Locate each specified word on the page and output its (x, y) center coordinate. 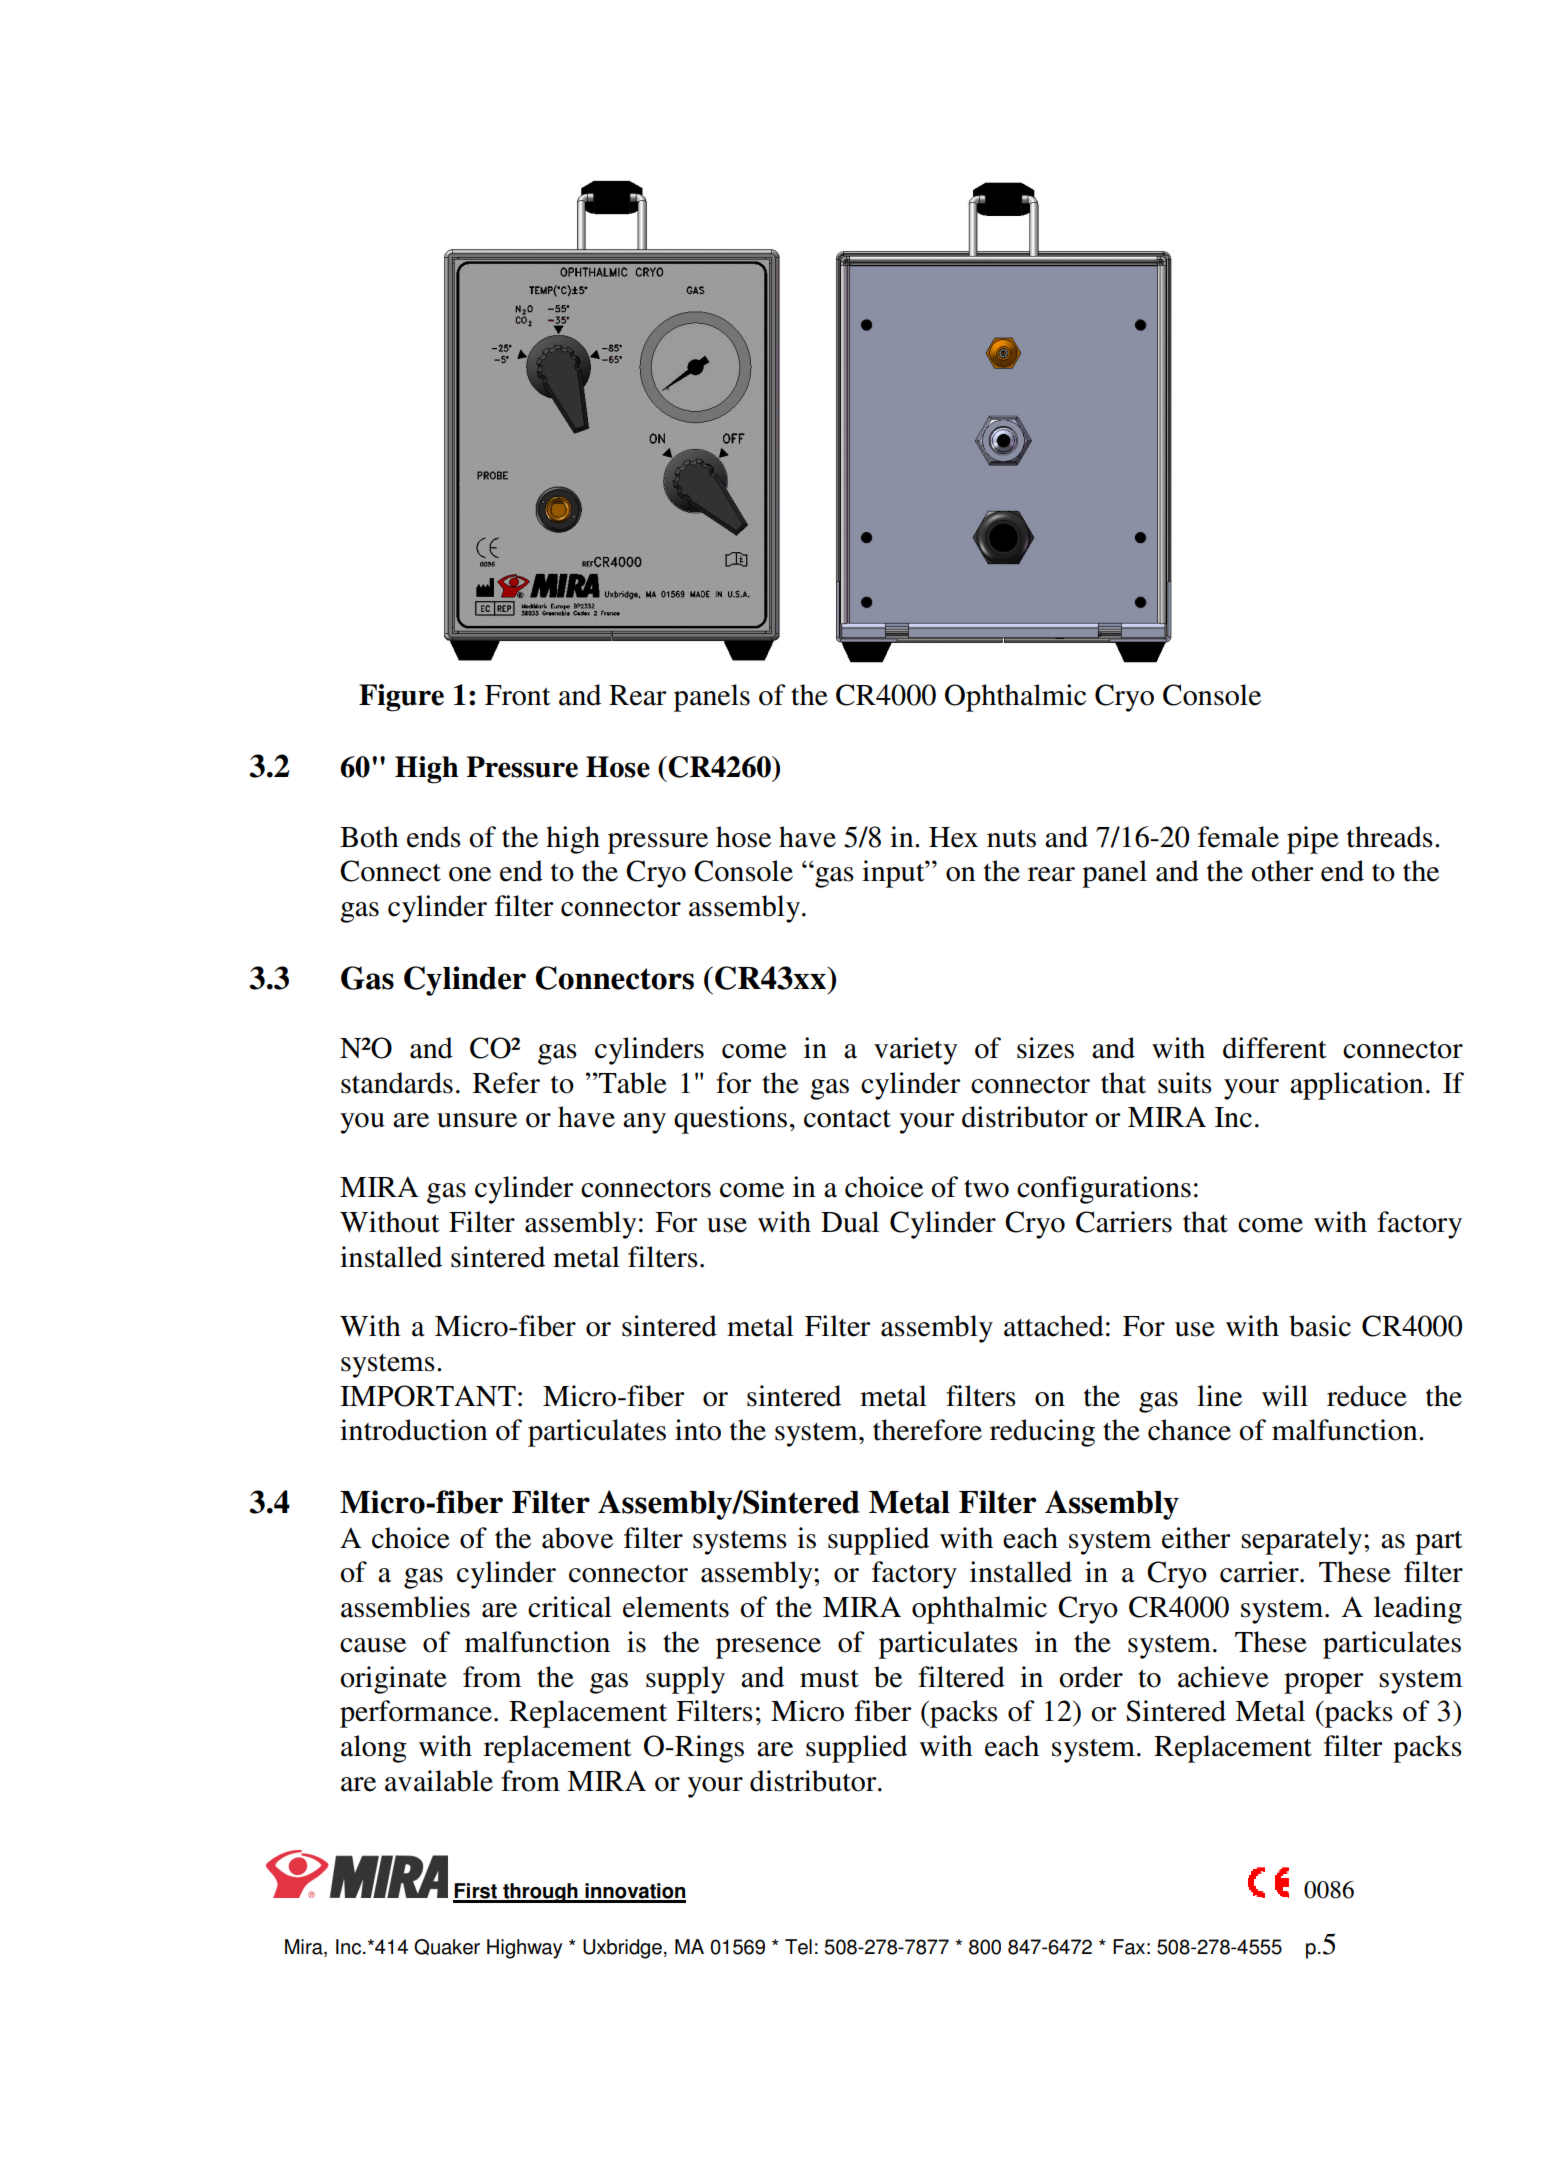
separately (1303, 1541)
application (1356, 1086)
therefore (927, 1430)
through (540, 1893)
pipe (1313, 840)
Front (518, 695)
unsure (477, 1120)
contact (847, 1119)
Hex (953, 837)
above (577, 1538)
